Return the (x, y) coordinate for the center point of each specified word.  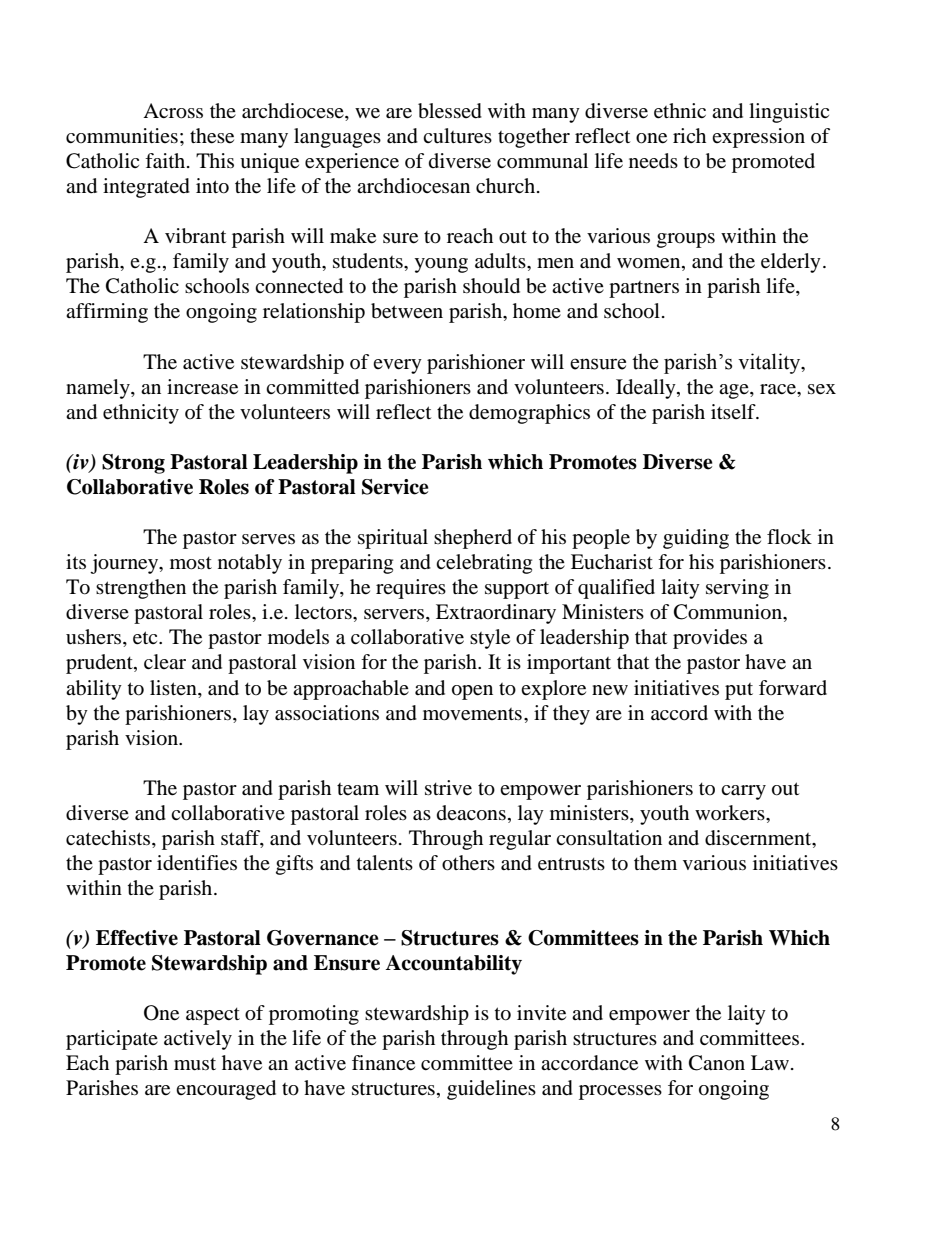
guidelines (491, 1090)
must (195, 1064)
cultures (457, 136)
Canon (717, 1063)
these (212, 136)
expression (758, 138)
